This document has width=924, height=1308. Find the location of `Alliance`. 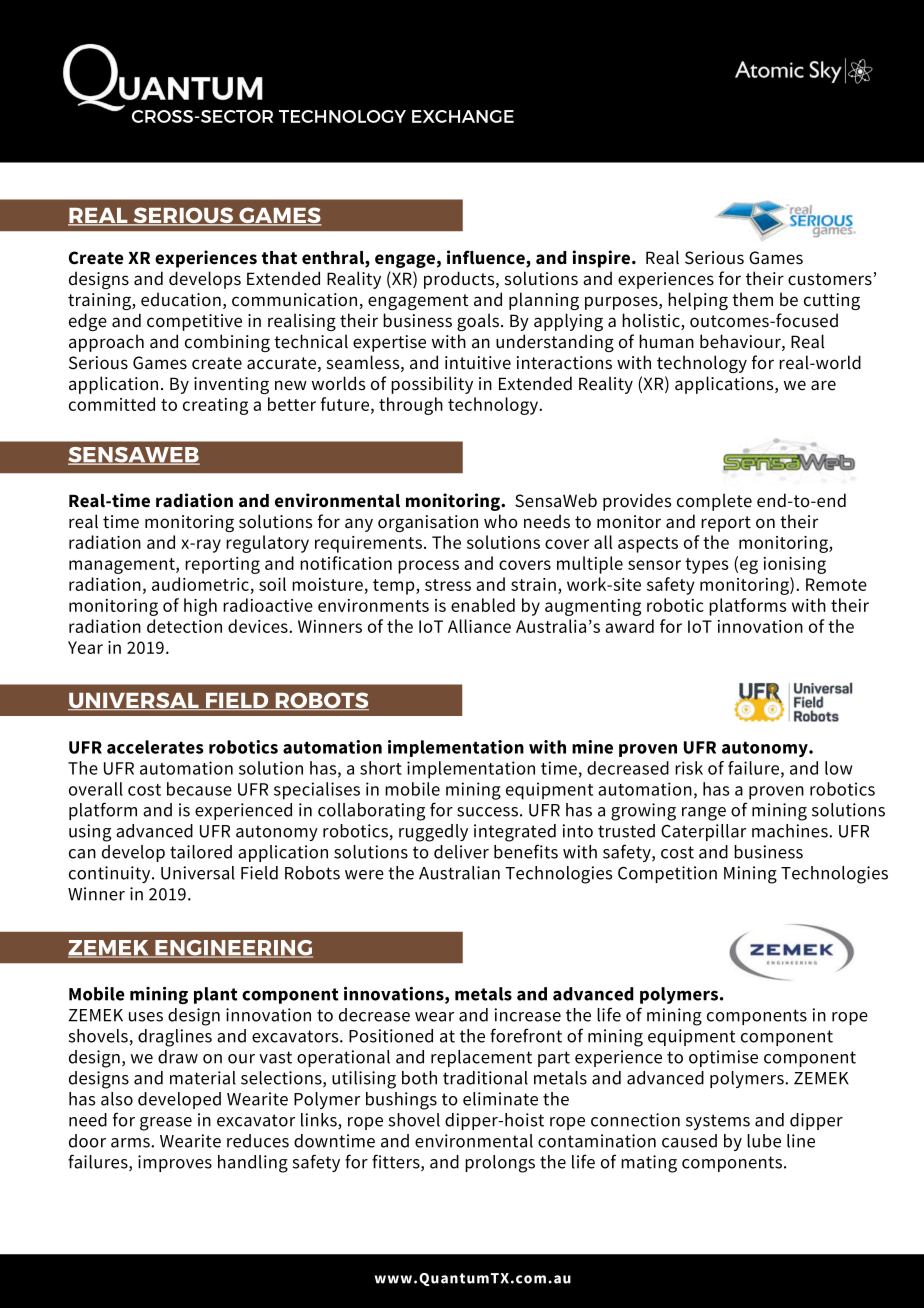

Alliance is located at coordinates (479, 626).
